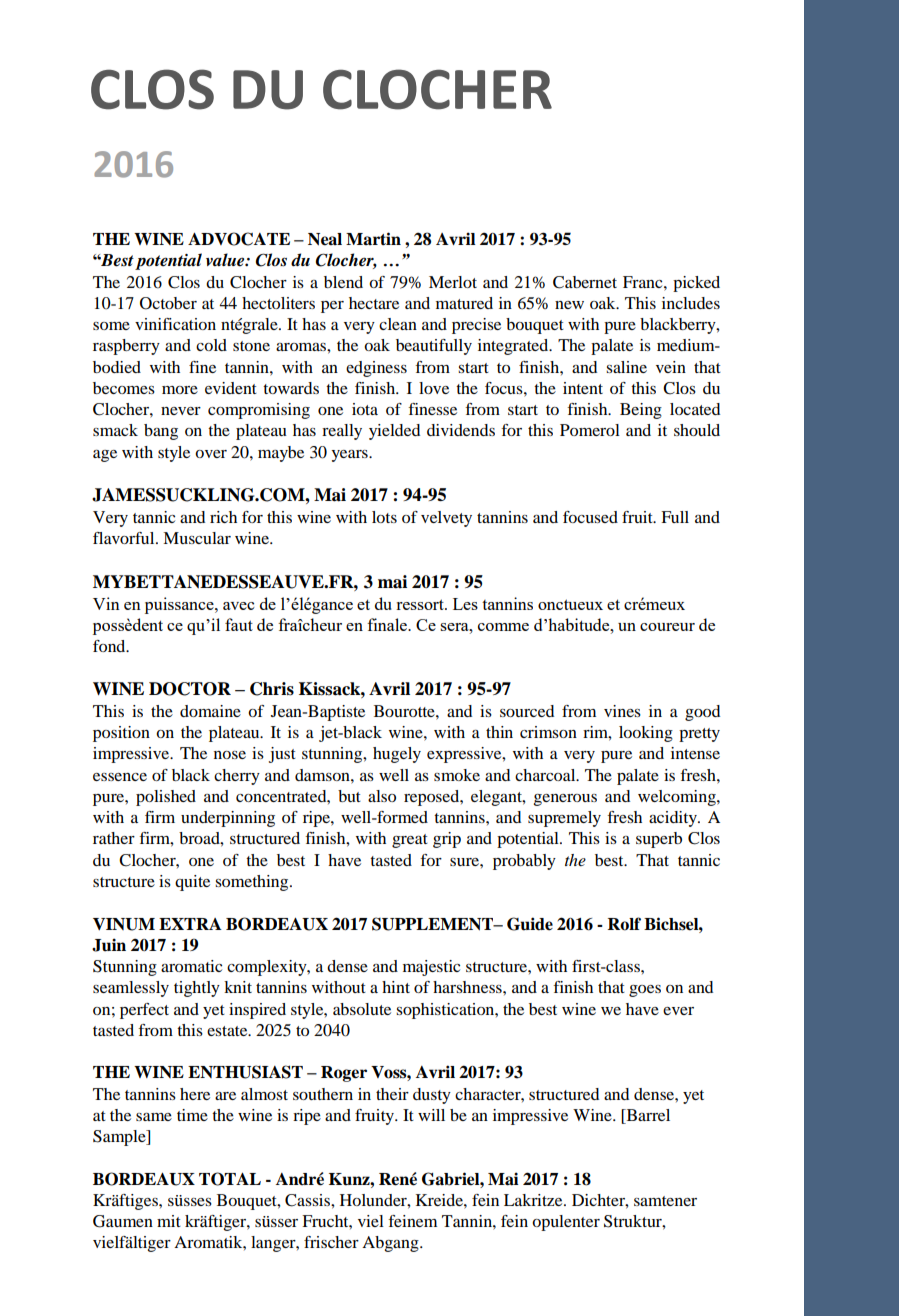 This screenshot has width=899, height=1316. I want to click on hugely, so click(397, 755).
